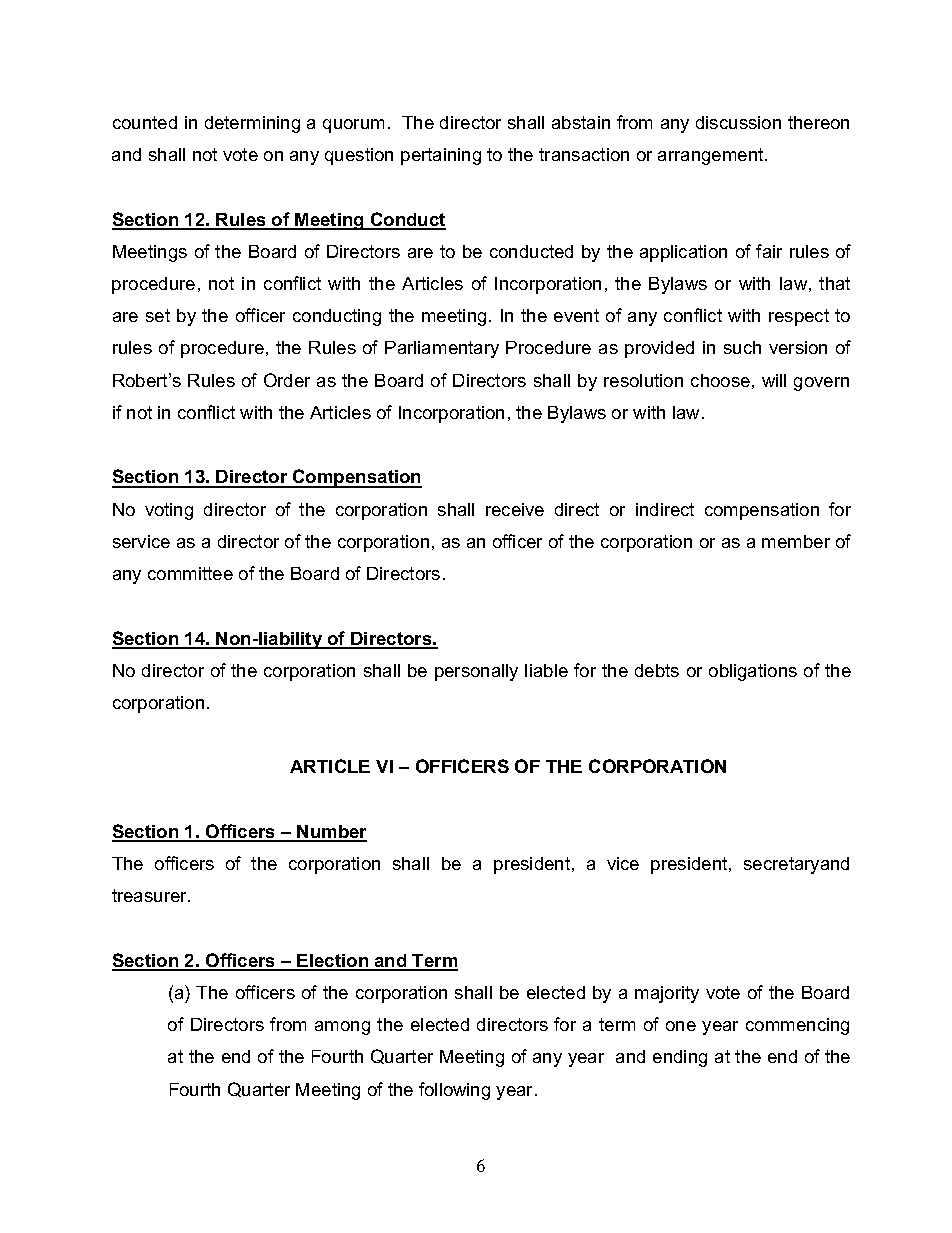 This screenshot has width=952, height=1233. I want to click on arrangement, so click(712, 156).
